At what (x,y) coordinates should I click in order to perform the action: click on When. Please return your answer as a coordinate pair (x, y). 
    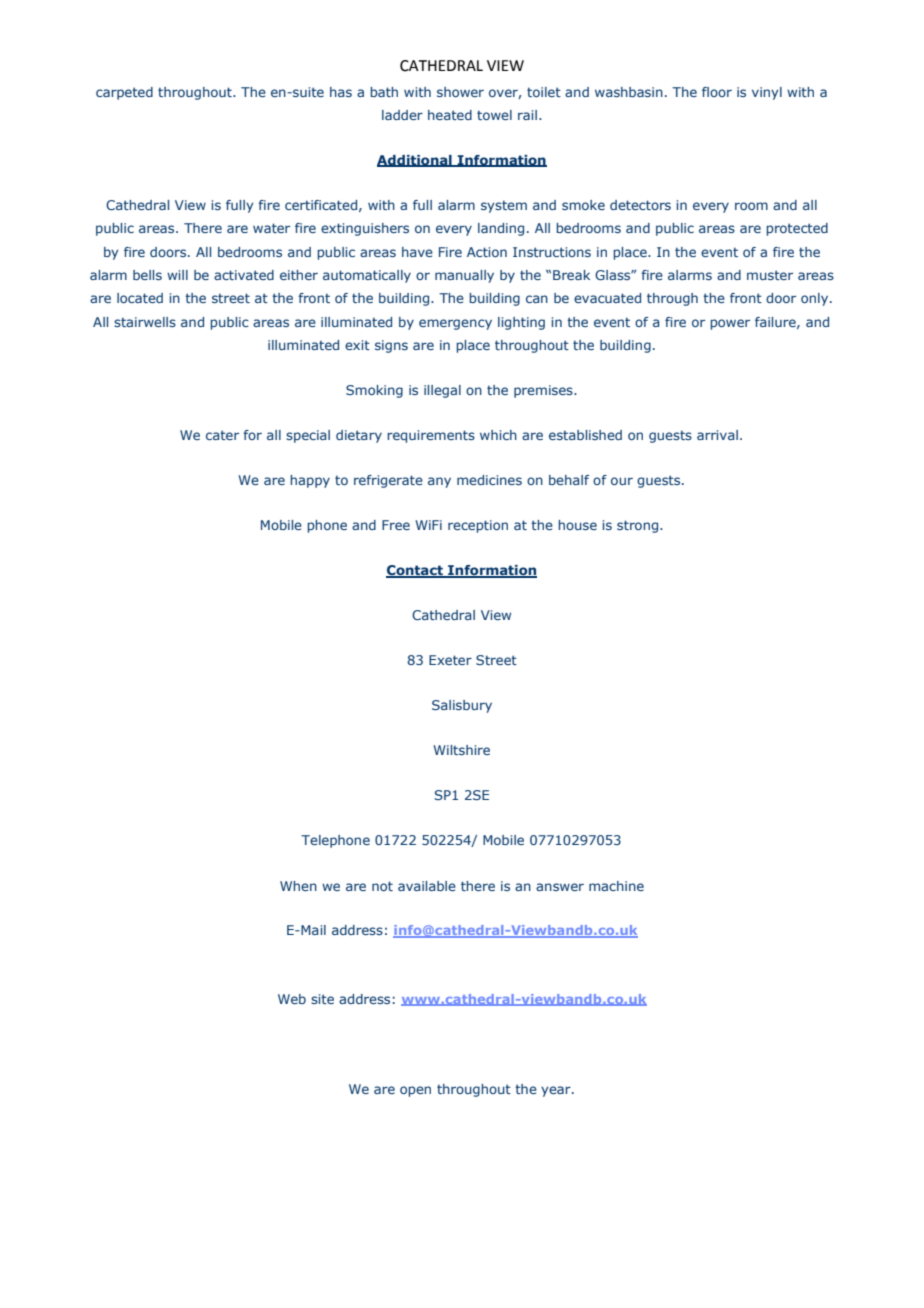
    Looking at the image, I should click on (298, 886).
